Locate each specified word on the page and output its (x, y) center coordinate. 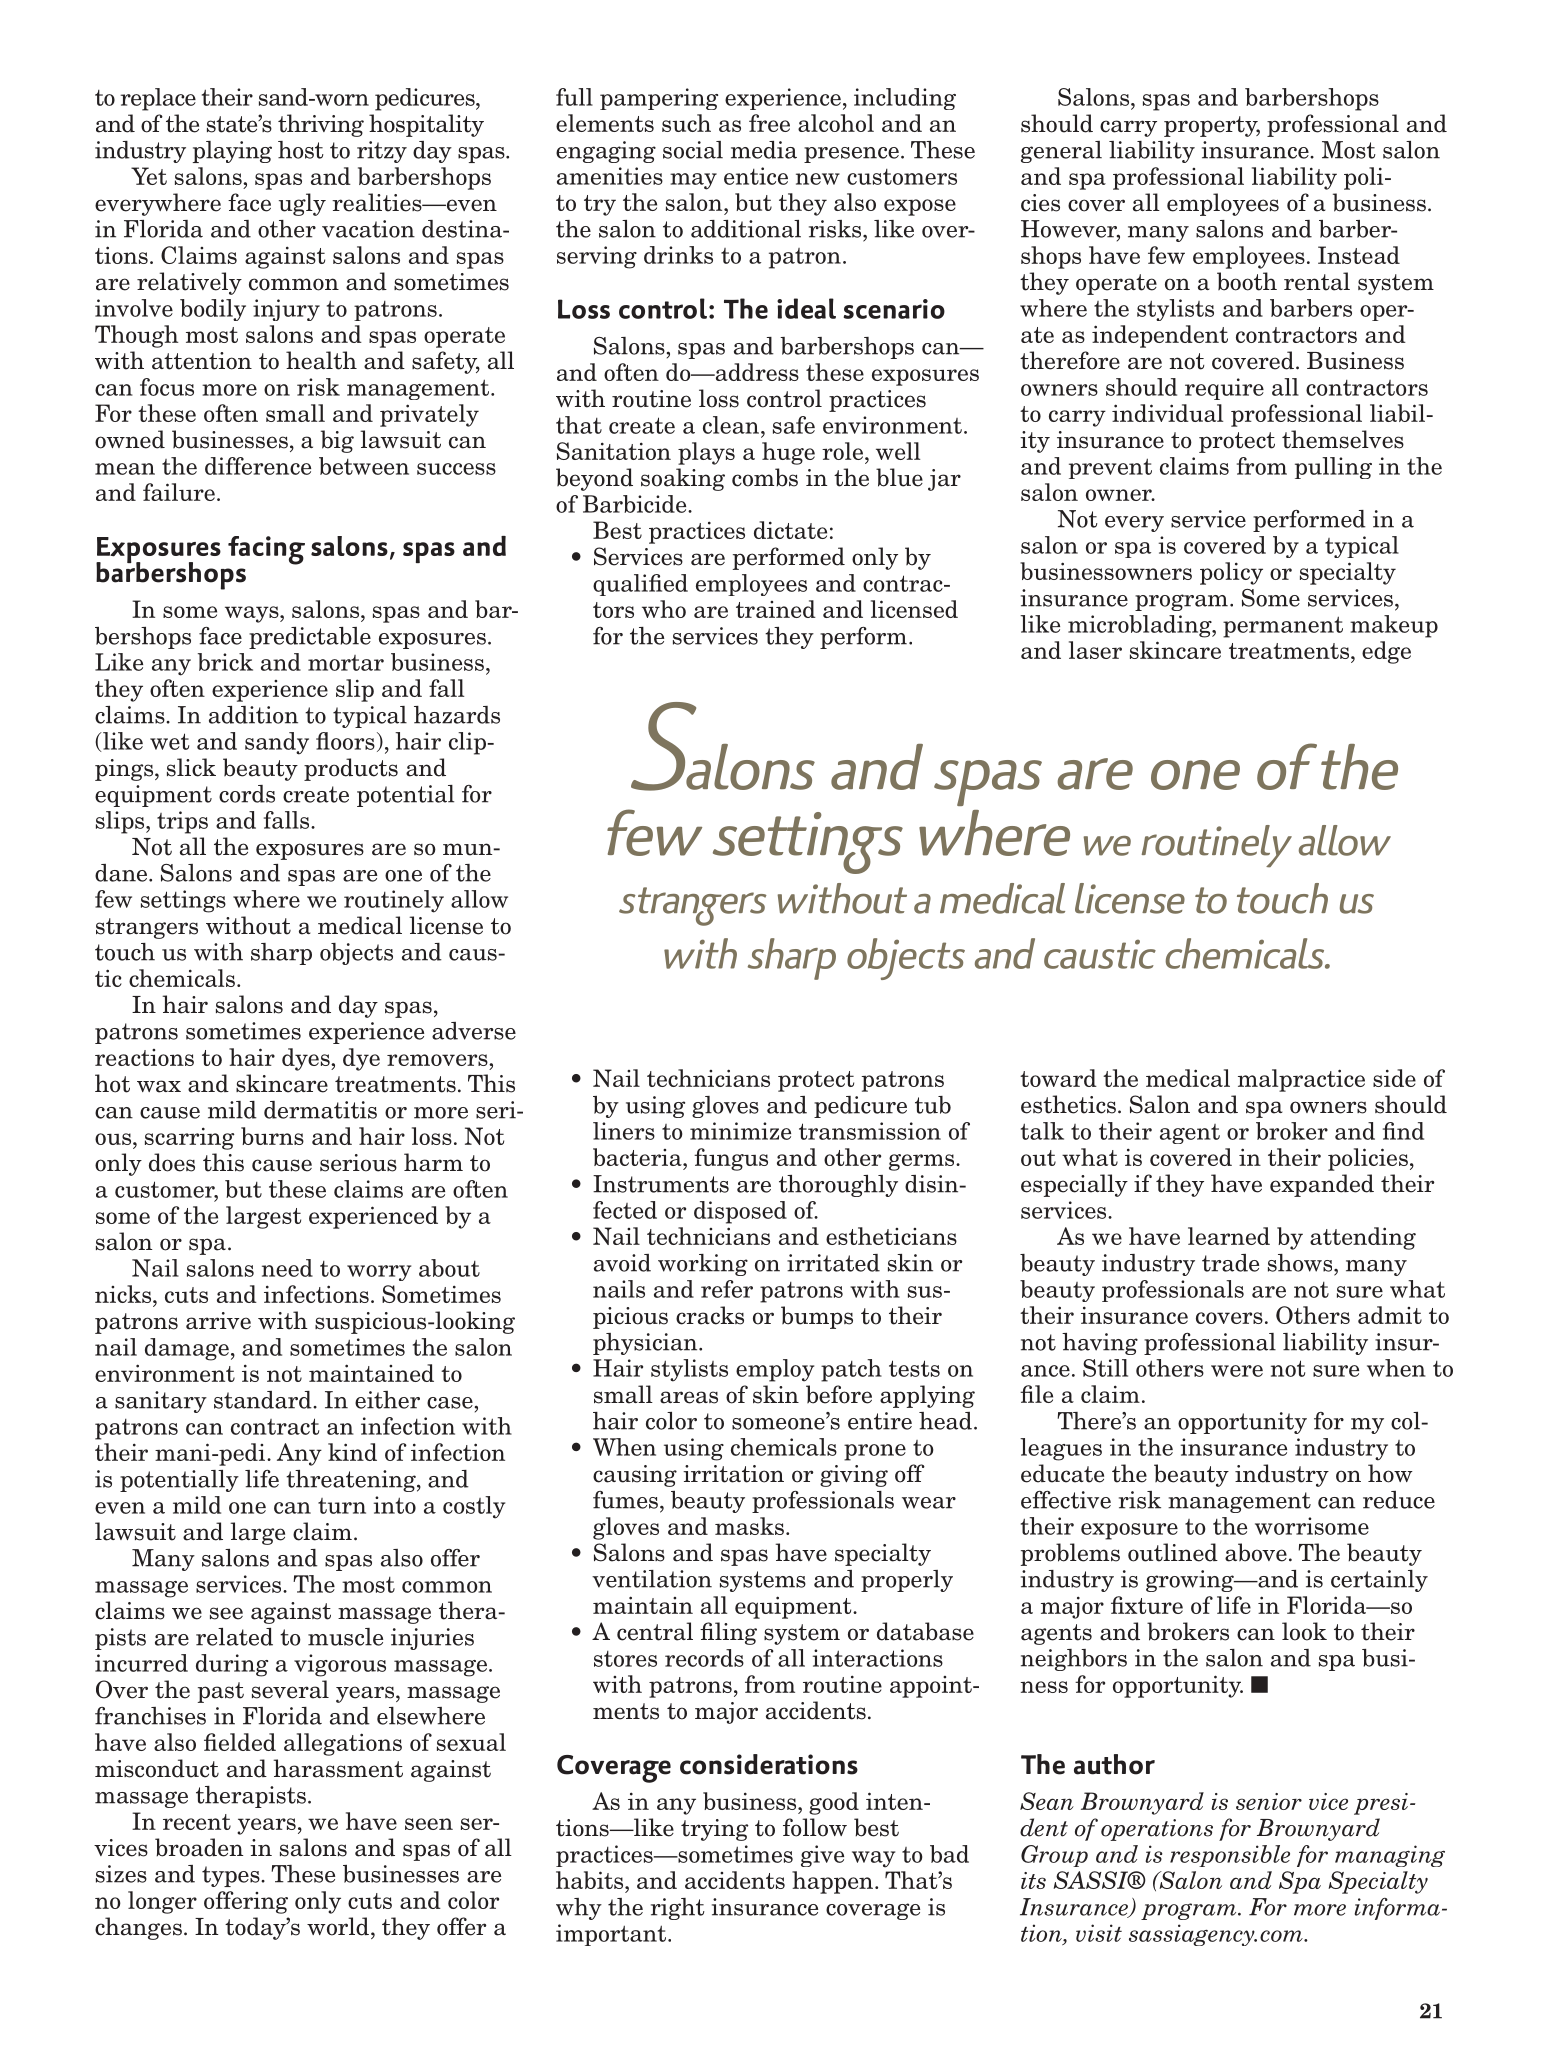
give (822, 1856)
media (764, 150)
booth (1247, 281)
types (232, 1876)
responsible (1230, 1856)
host (301, 150)
